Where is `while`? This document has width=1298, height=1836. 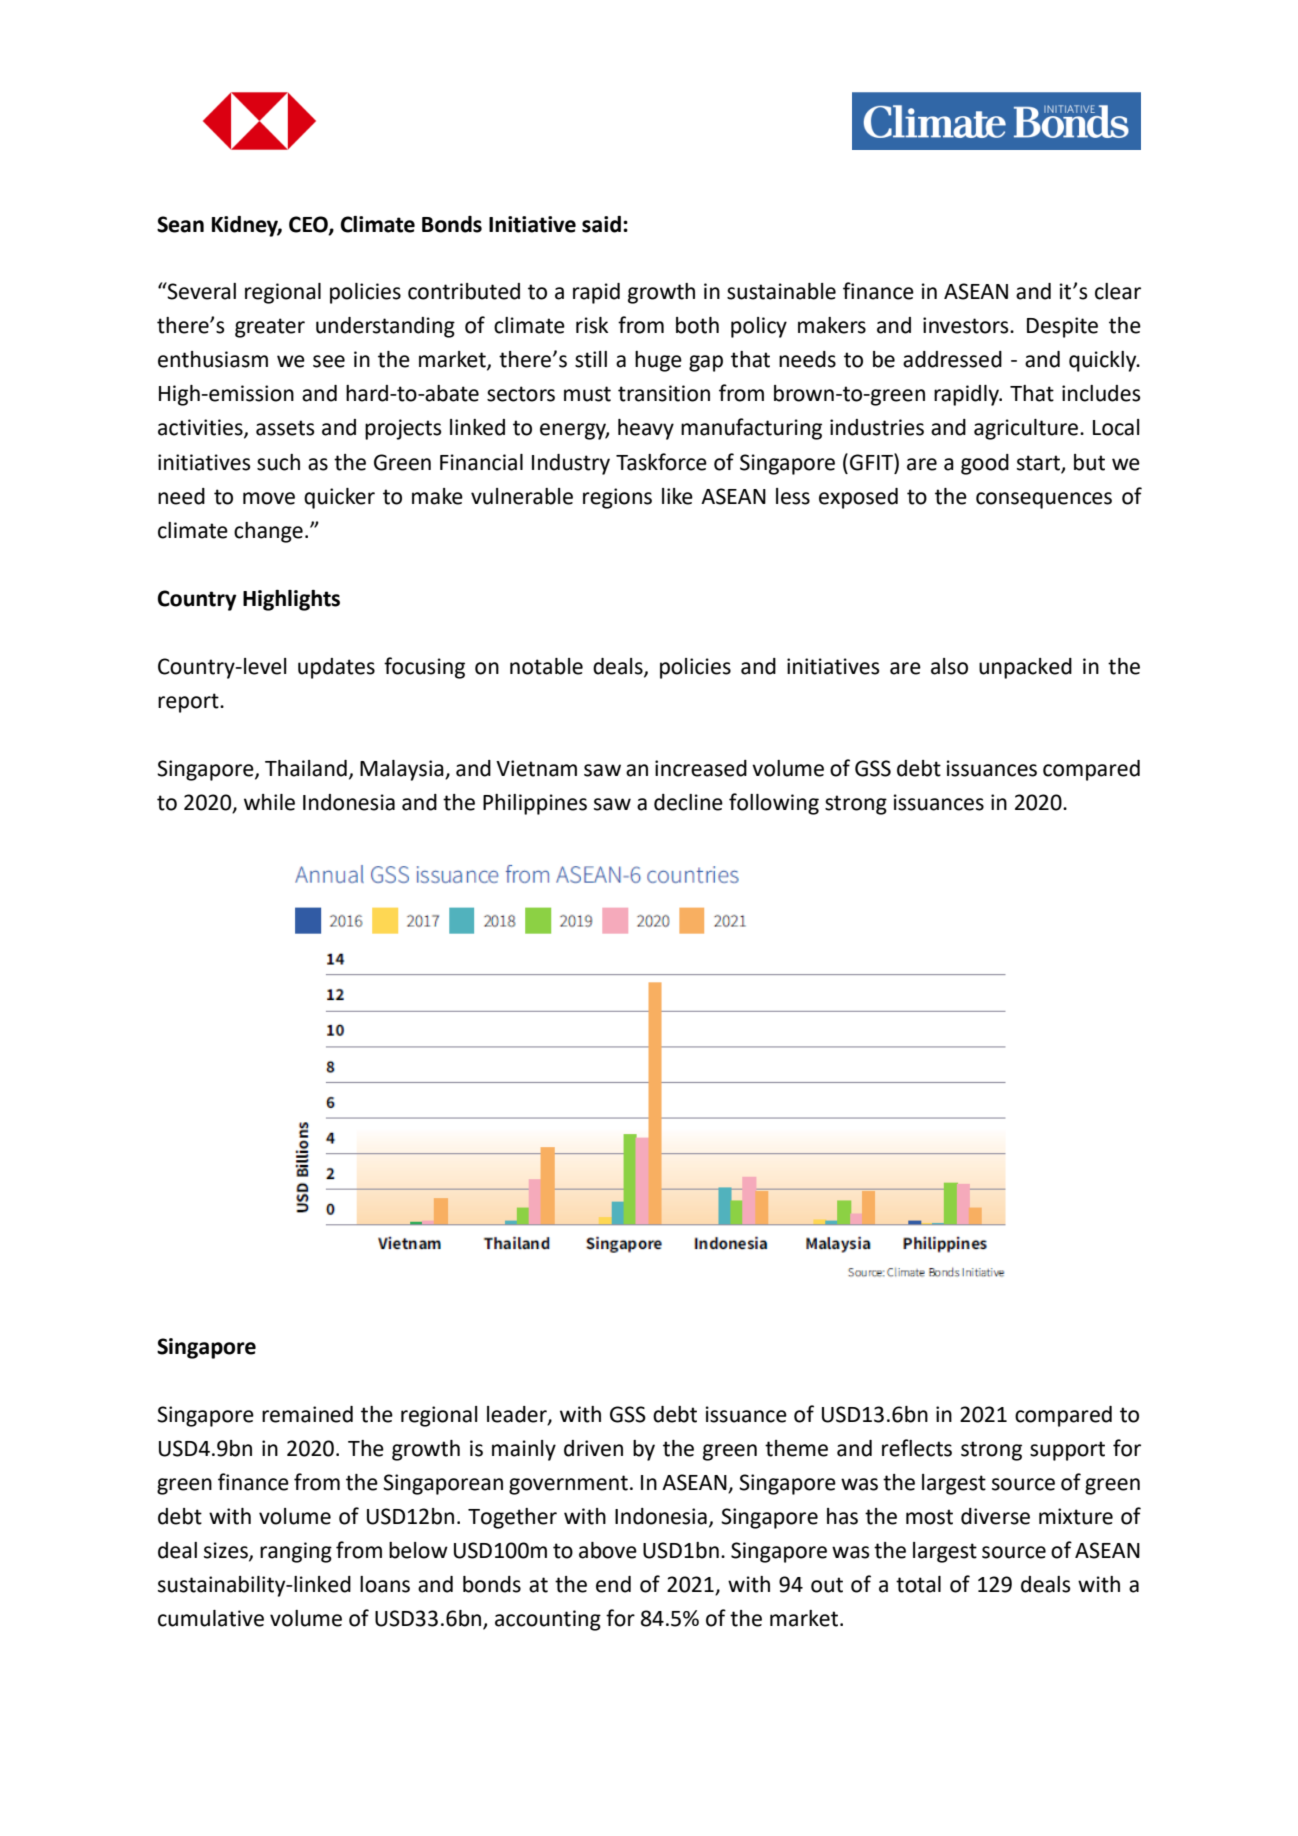 while is located at coordinates (269, 802).
